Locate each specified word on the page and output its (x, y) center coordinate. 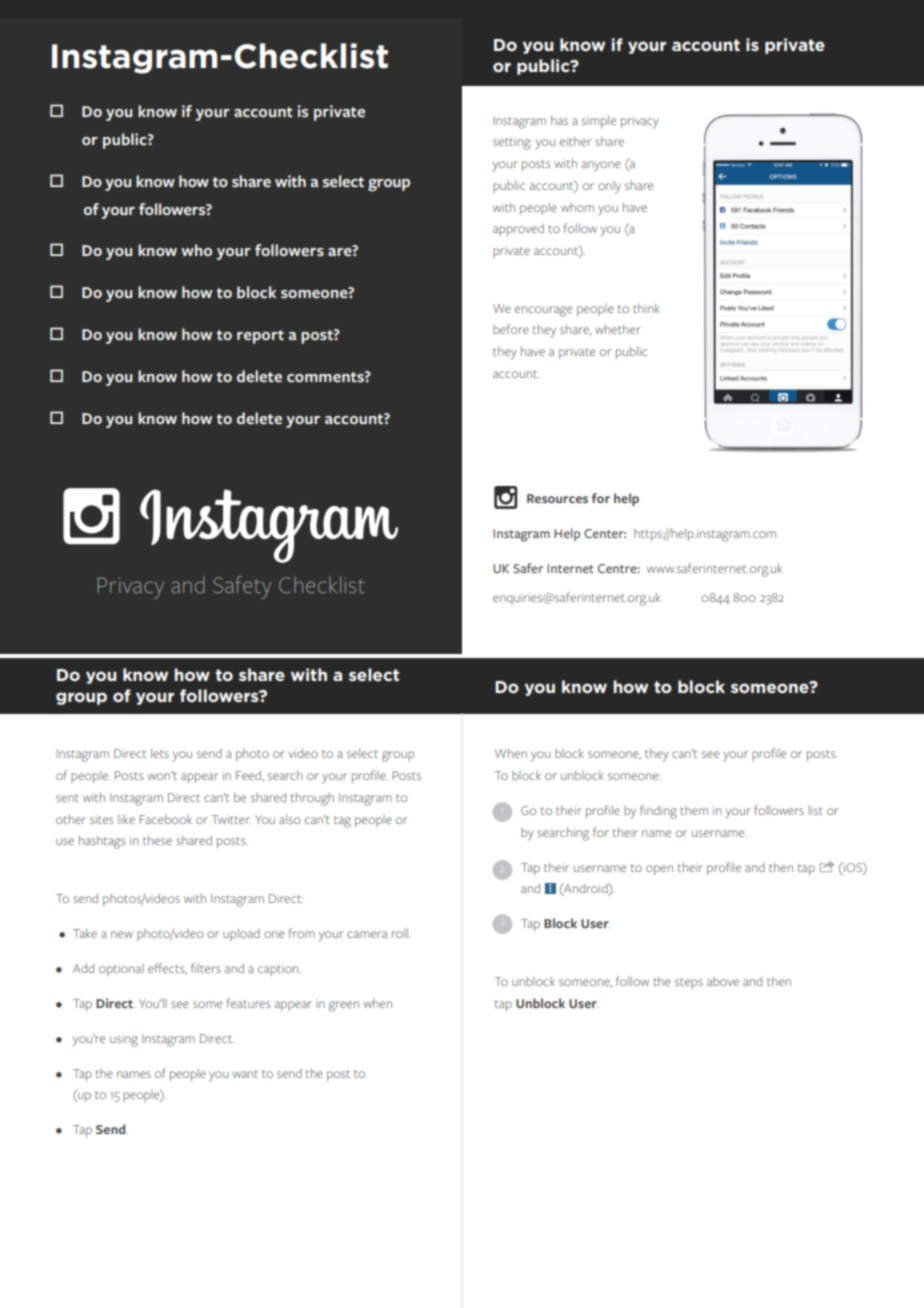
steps (689, 983)
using (124, 1040)
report (260, 337)
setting (512, 143)
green (344, 1006)
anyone (601, 166)
